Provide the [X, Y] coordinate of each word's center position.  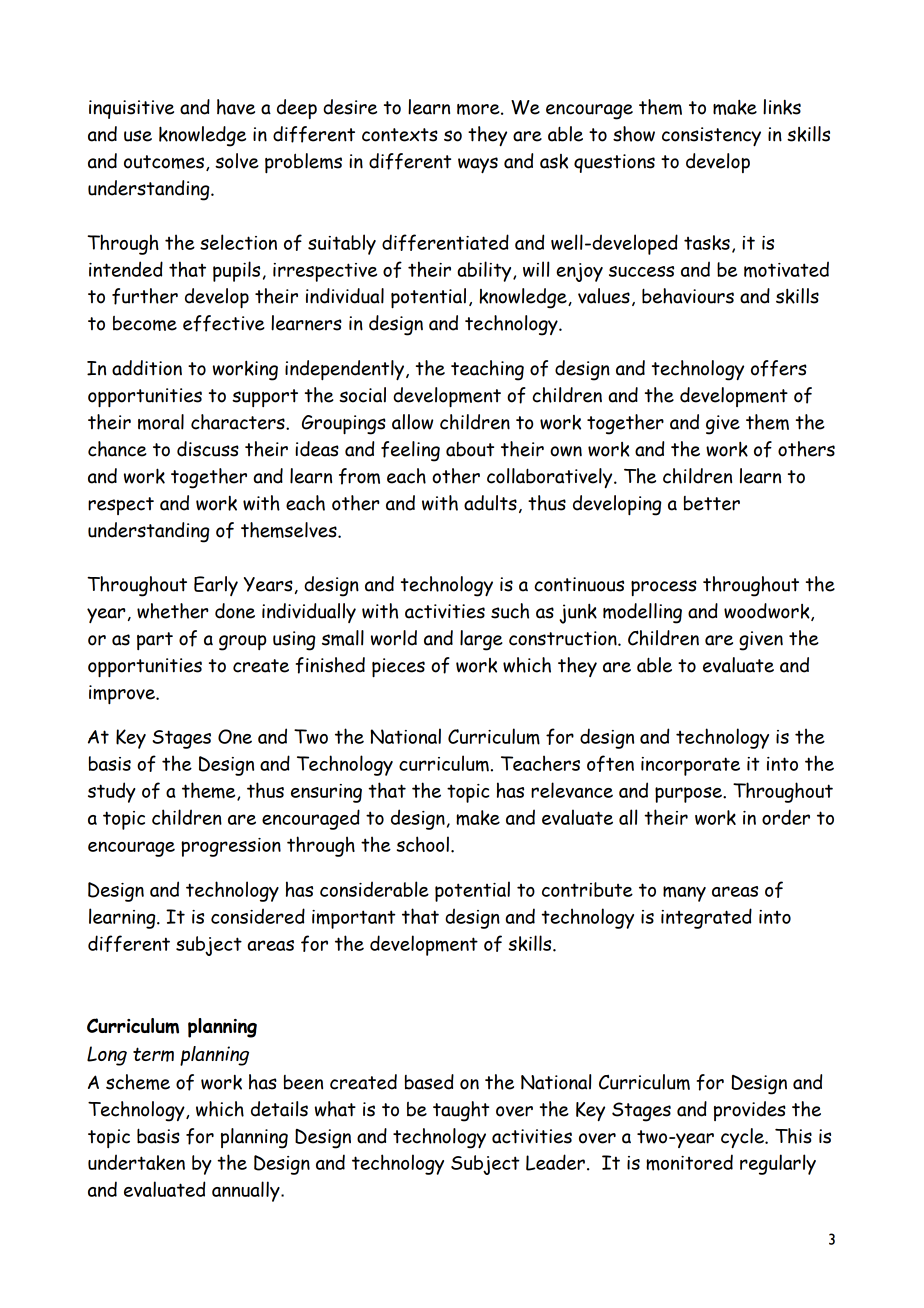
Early [216, 586]
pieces [398, 667]
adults [490, 503]
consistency [711, 136]
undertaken [136, 1162]
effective [224, 323]
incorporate [690, 766]
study [112, 792]
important [354, 919]
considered [258, 916]
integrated [706, 918]
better [712, 503]
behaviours [688, 296]
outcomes [164, 162]
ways [478, 165]
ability [485, 271]
